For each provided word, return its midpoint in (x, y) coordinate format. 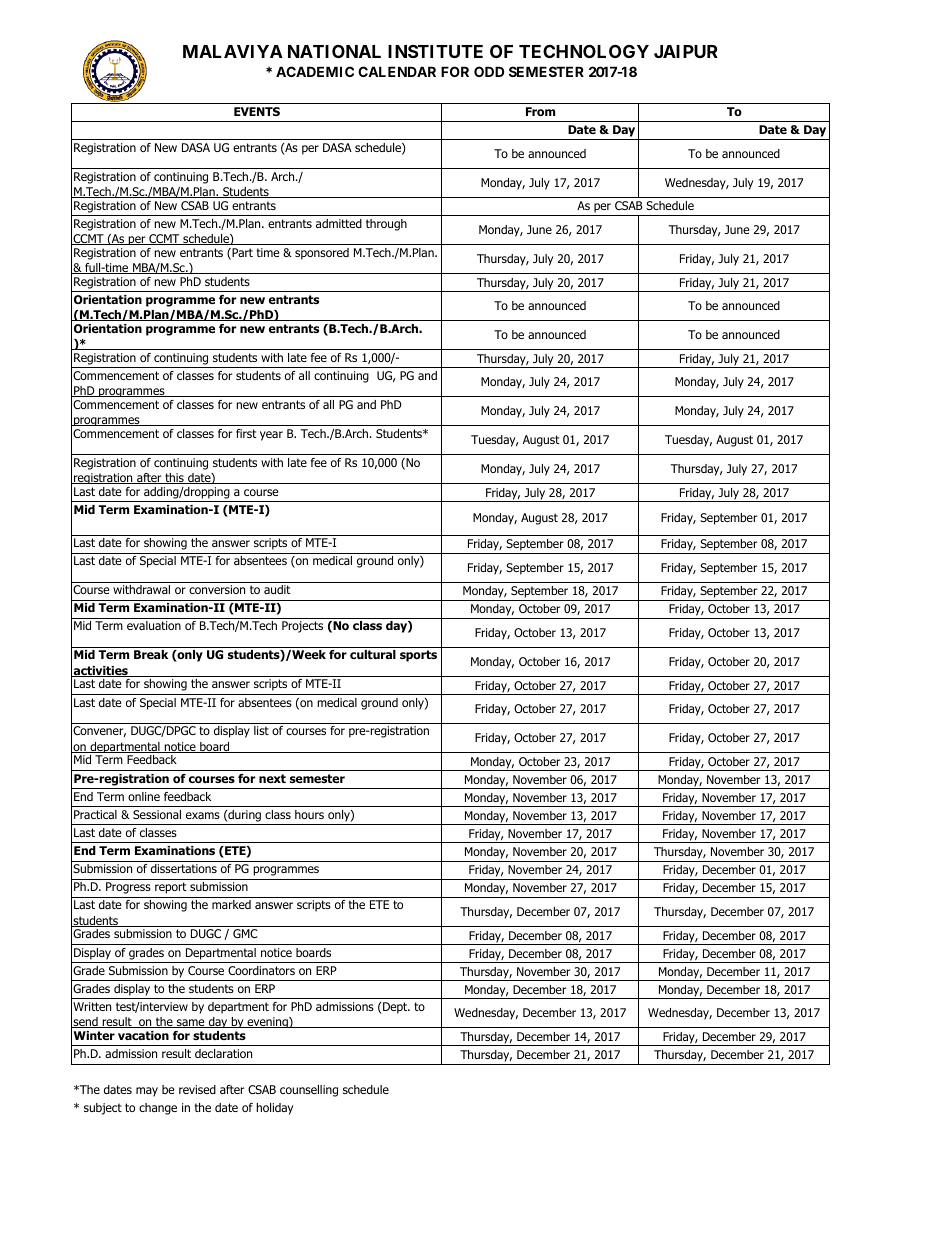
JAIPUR (686, 51)
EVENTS (257, 111)
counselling (309, 1091)
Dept (395, 1008)
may (147, 1092)
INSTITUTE (435, 51)
